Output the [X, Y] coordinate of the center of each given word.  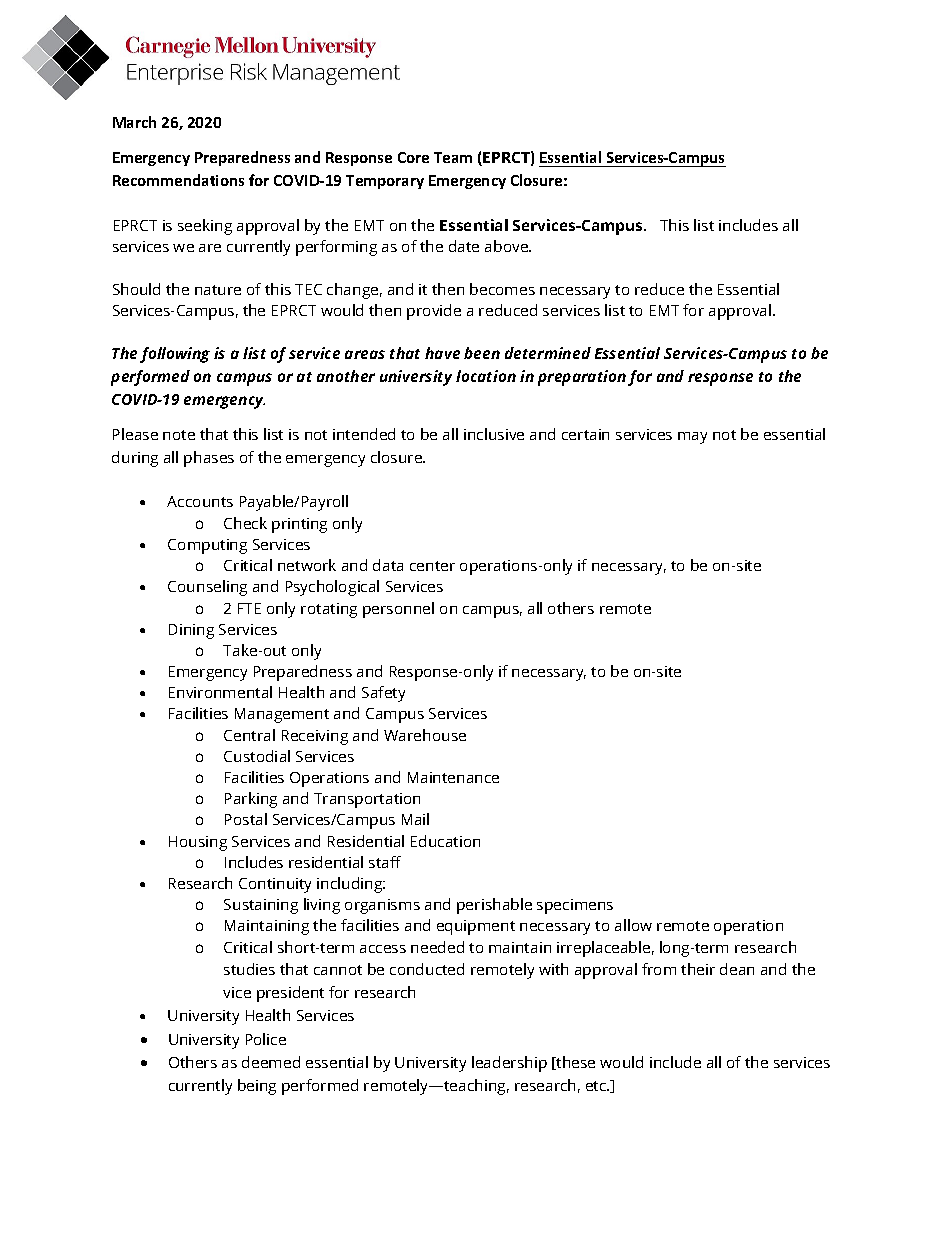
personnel [398, 610]
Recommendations [178, 180]
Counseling [207, 588]
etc [597, 1086]
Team [453, 157]
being [257, 1087]
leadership [509, 1064]
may [692, 438]
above [508, 246]
